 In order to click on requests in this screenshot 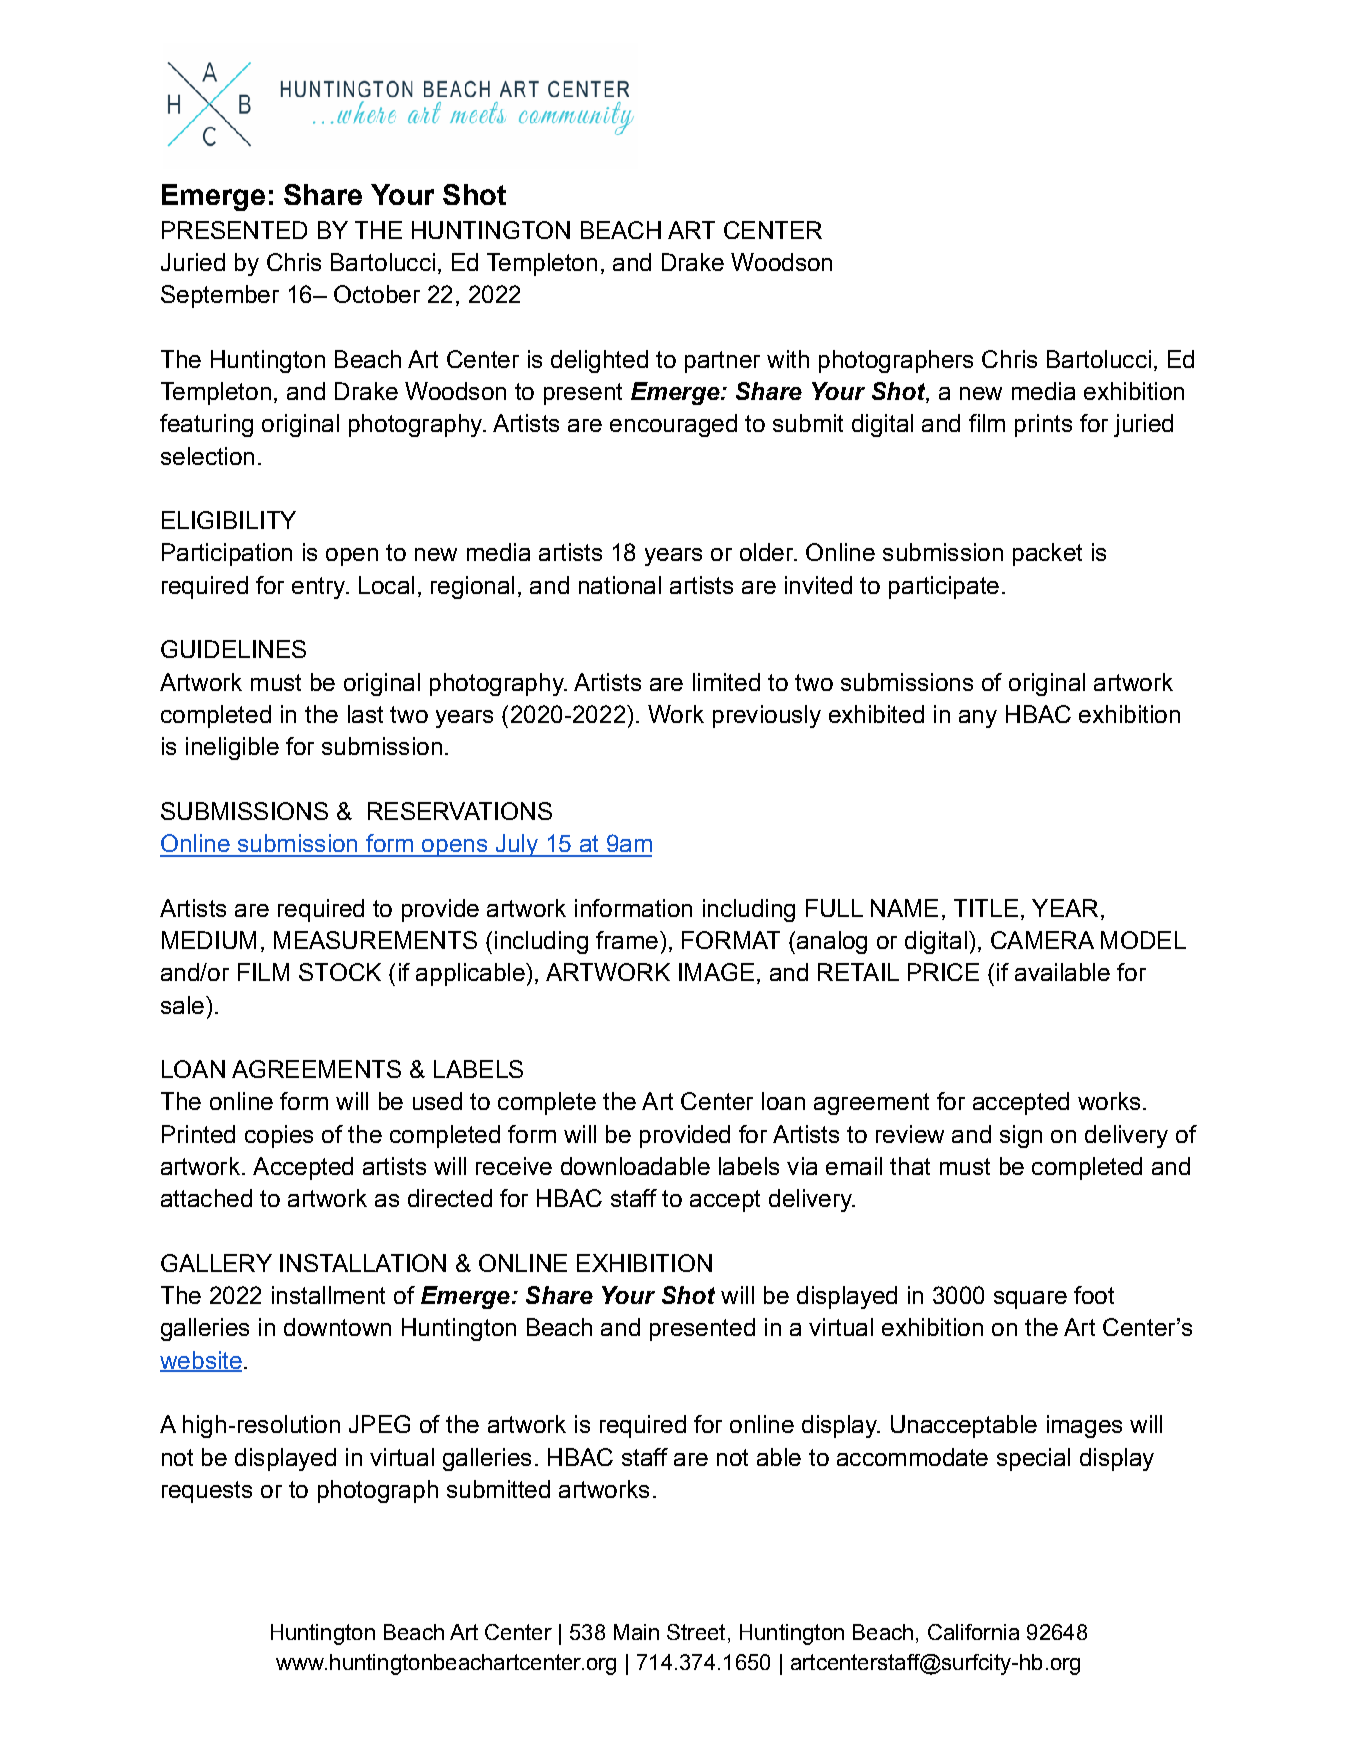, I will do `click(207, 1492)`.
